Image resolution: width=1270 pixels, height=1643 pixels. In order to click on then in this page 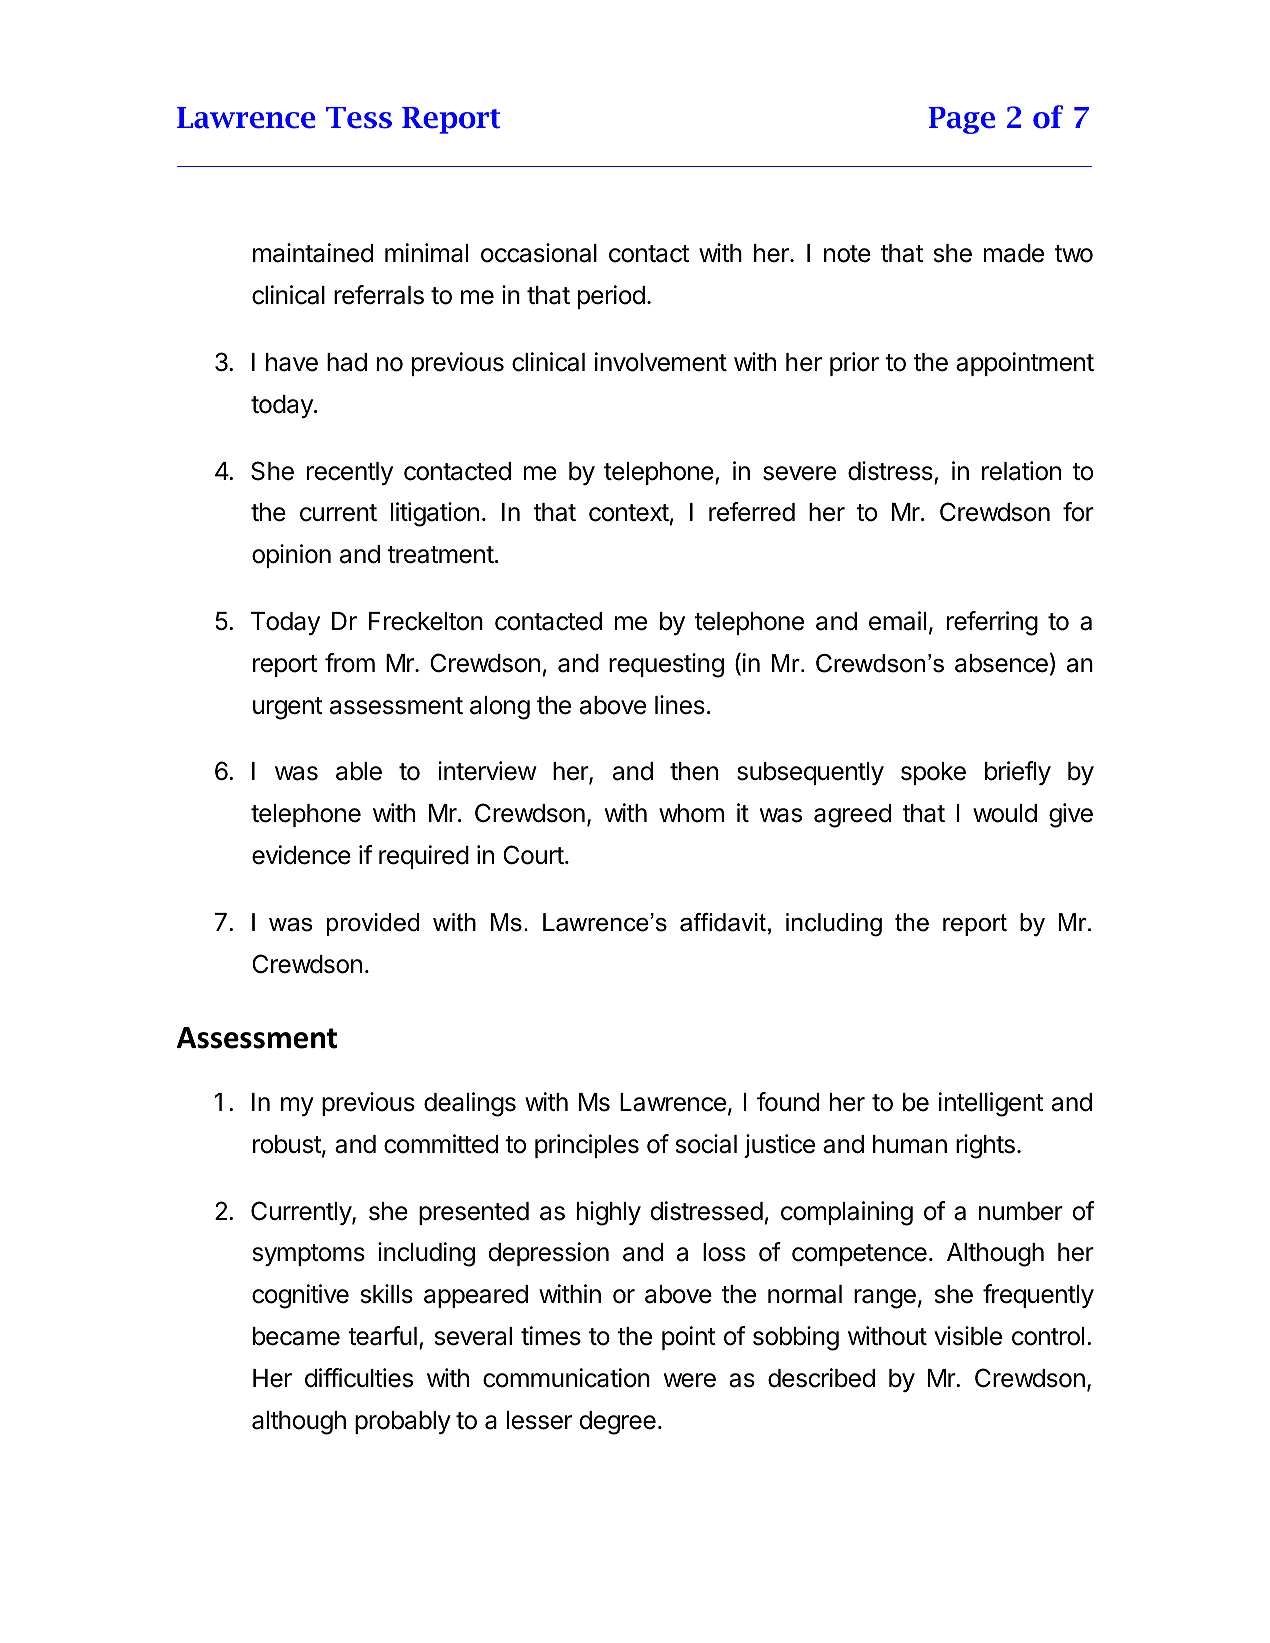, I will do `click(694, 771)`.
